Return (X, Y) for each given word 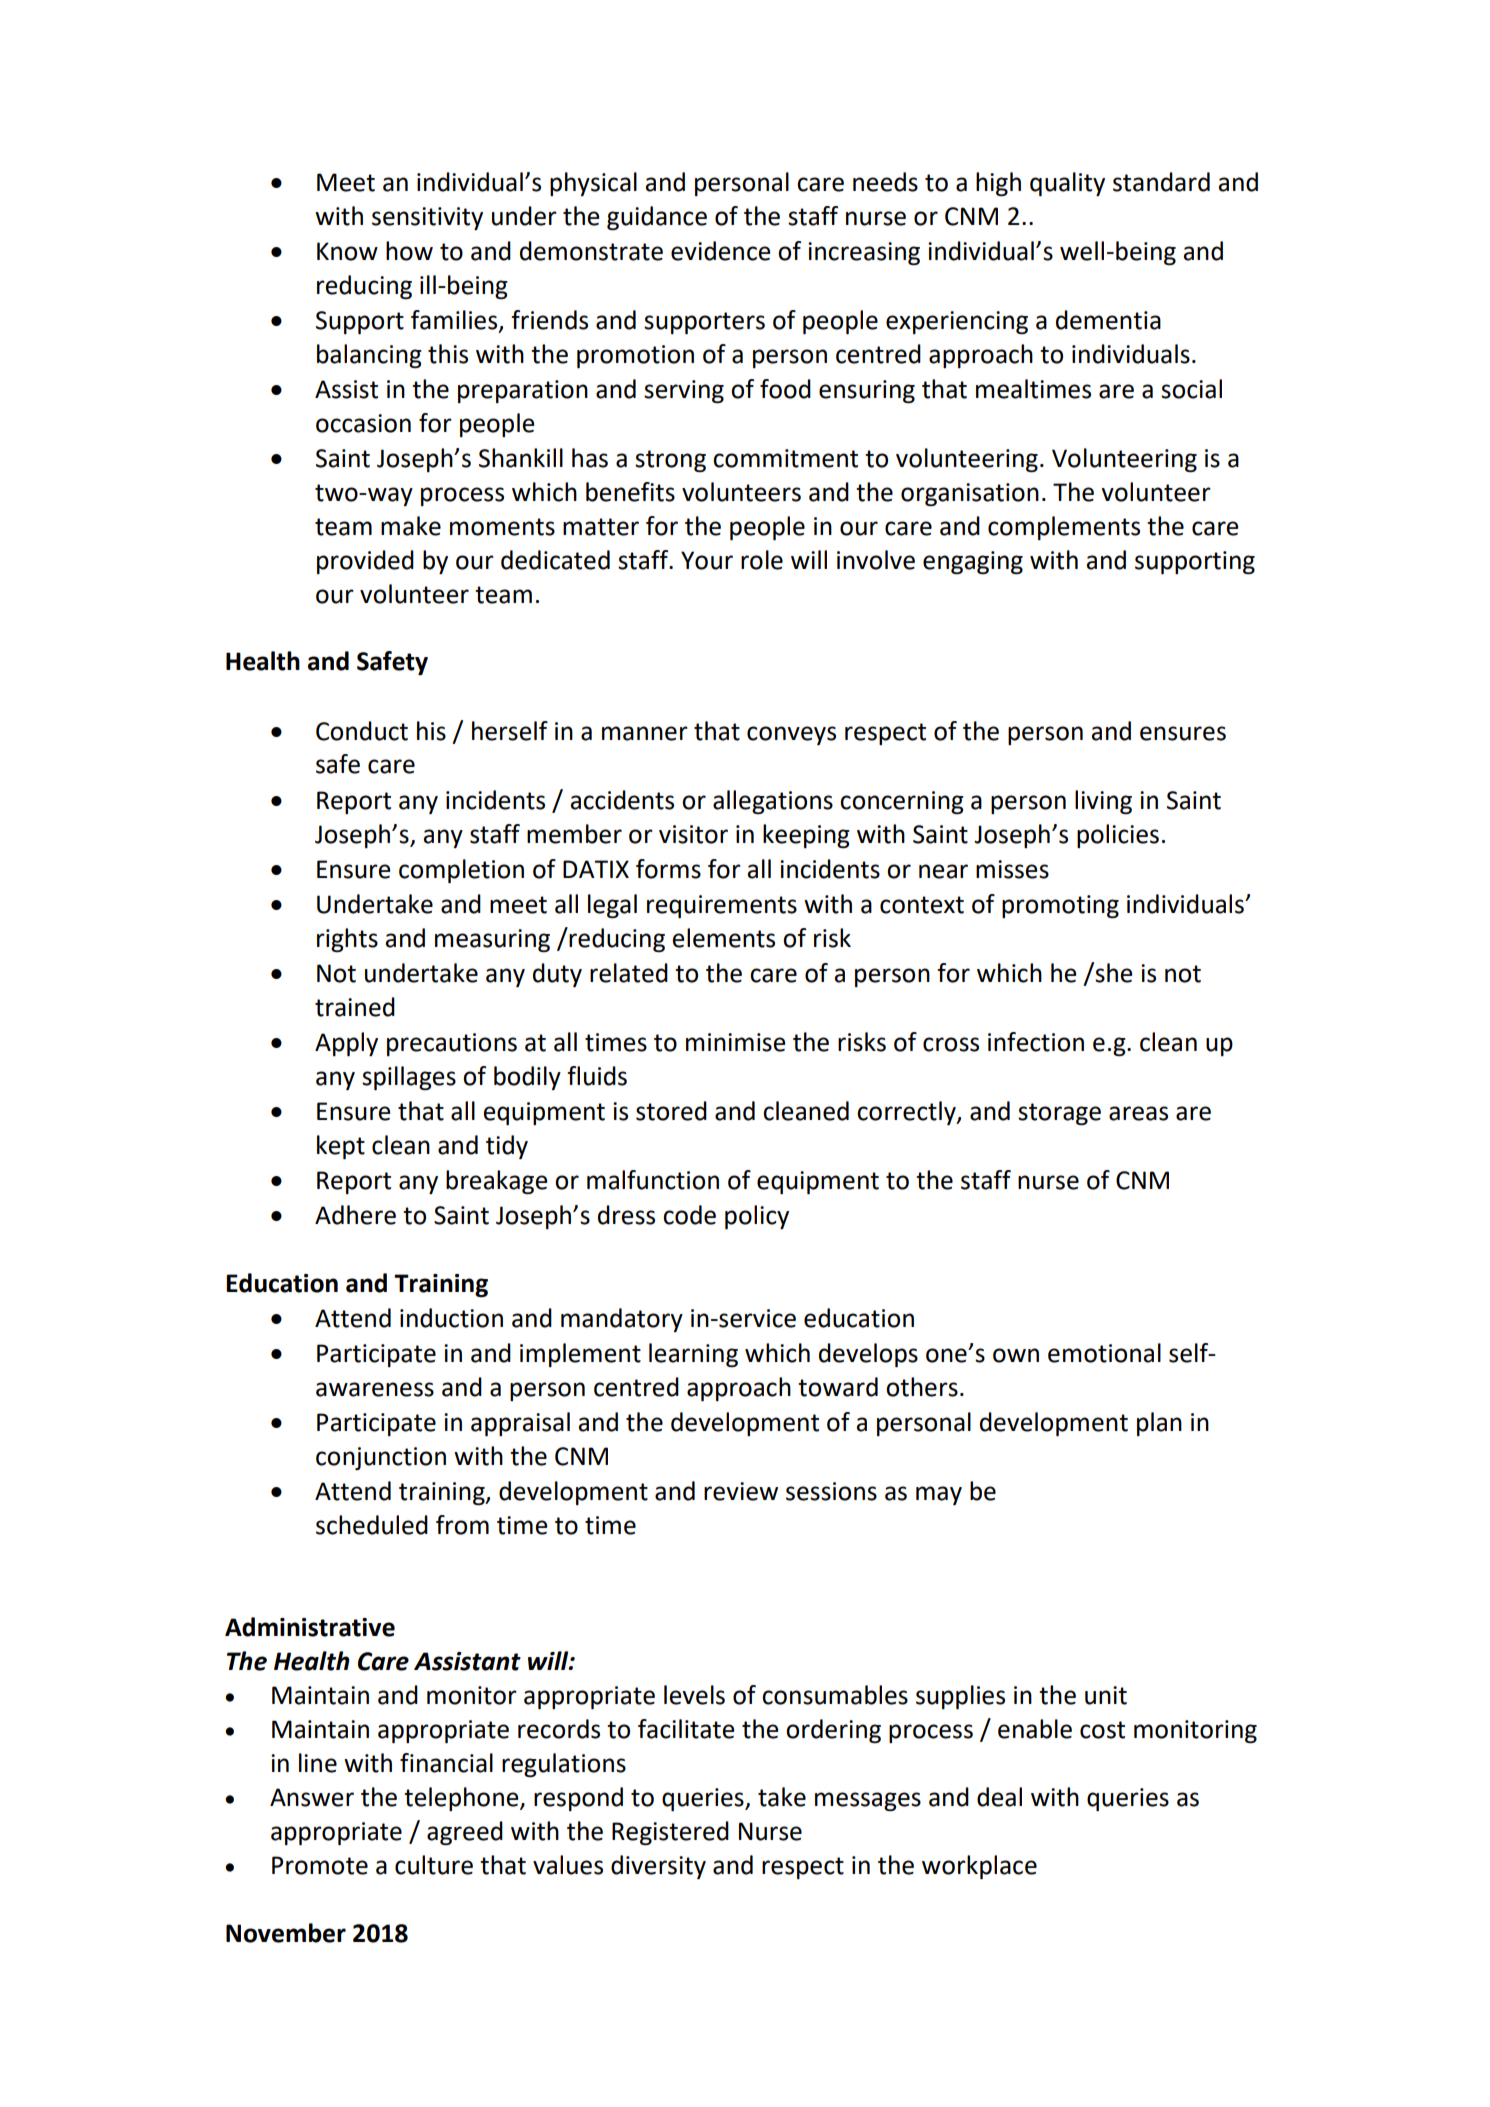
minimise (736, 1042)
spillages (409, 1078)
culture (434, 1865)
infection (1036, 1042)
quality (1067, 184)
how (409, 251)
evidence (721, 251)
